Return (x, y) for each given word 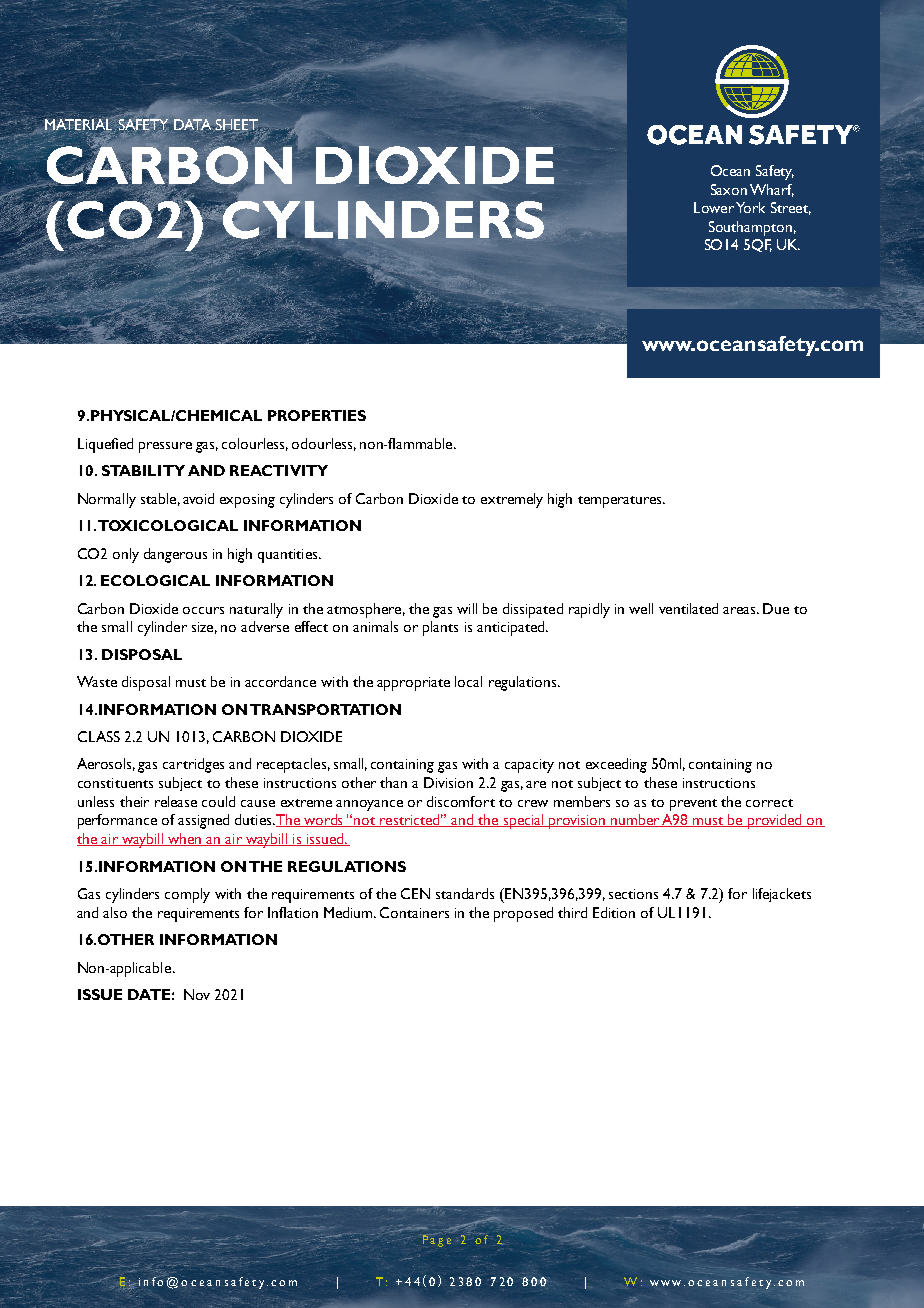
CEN (415, 893)
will (467, 608)
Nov (197, 994)
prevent (693, 805)
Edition (614, 912)
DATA (192, 125)
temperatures (621, 502)
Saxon (729, 189)
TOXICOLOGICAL (168, 525)
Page (437, 1240)
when (185, 839)
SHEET (237, 125)
